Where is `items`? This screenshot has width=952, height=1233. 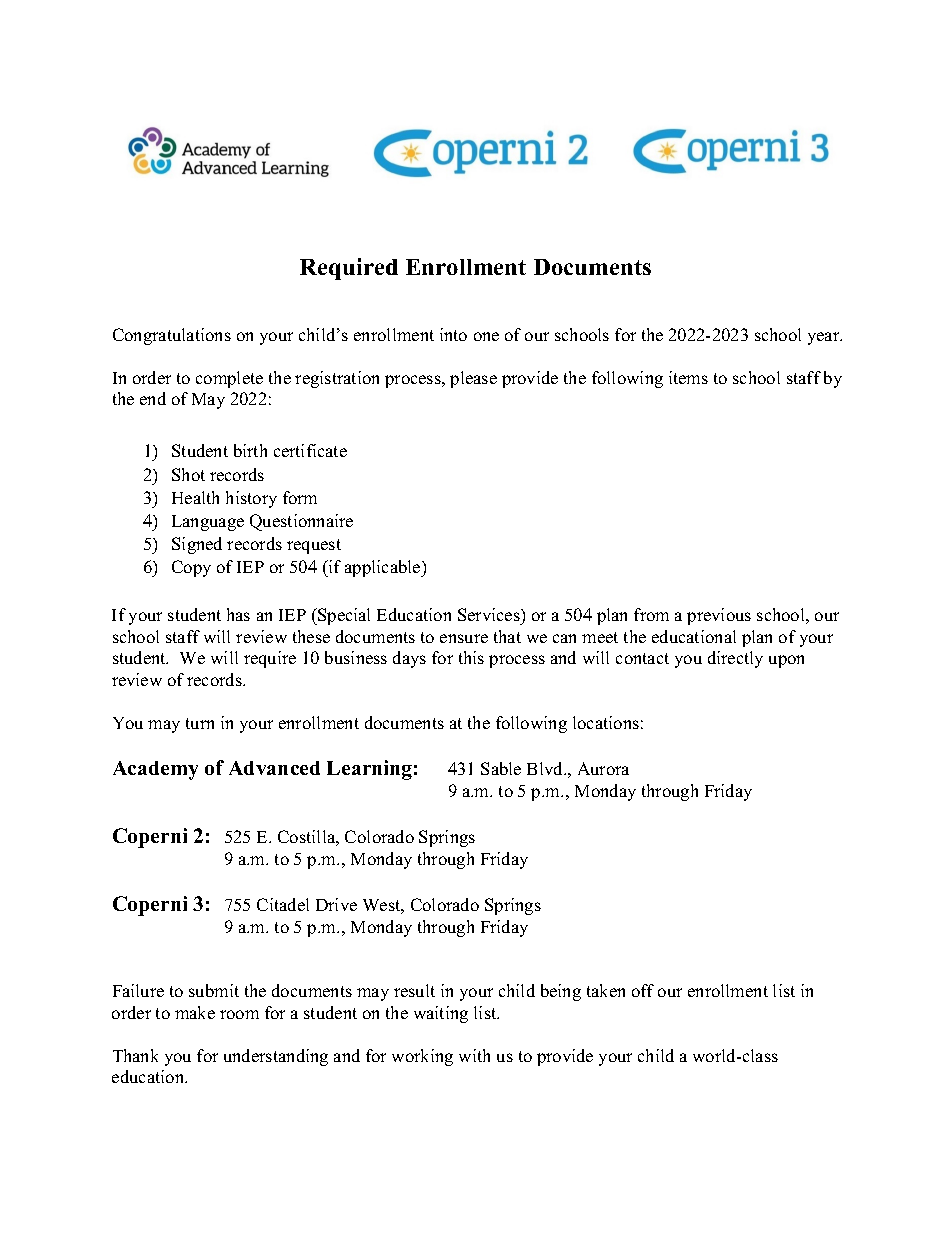 items is located at coordinates (688, 377).
